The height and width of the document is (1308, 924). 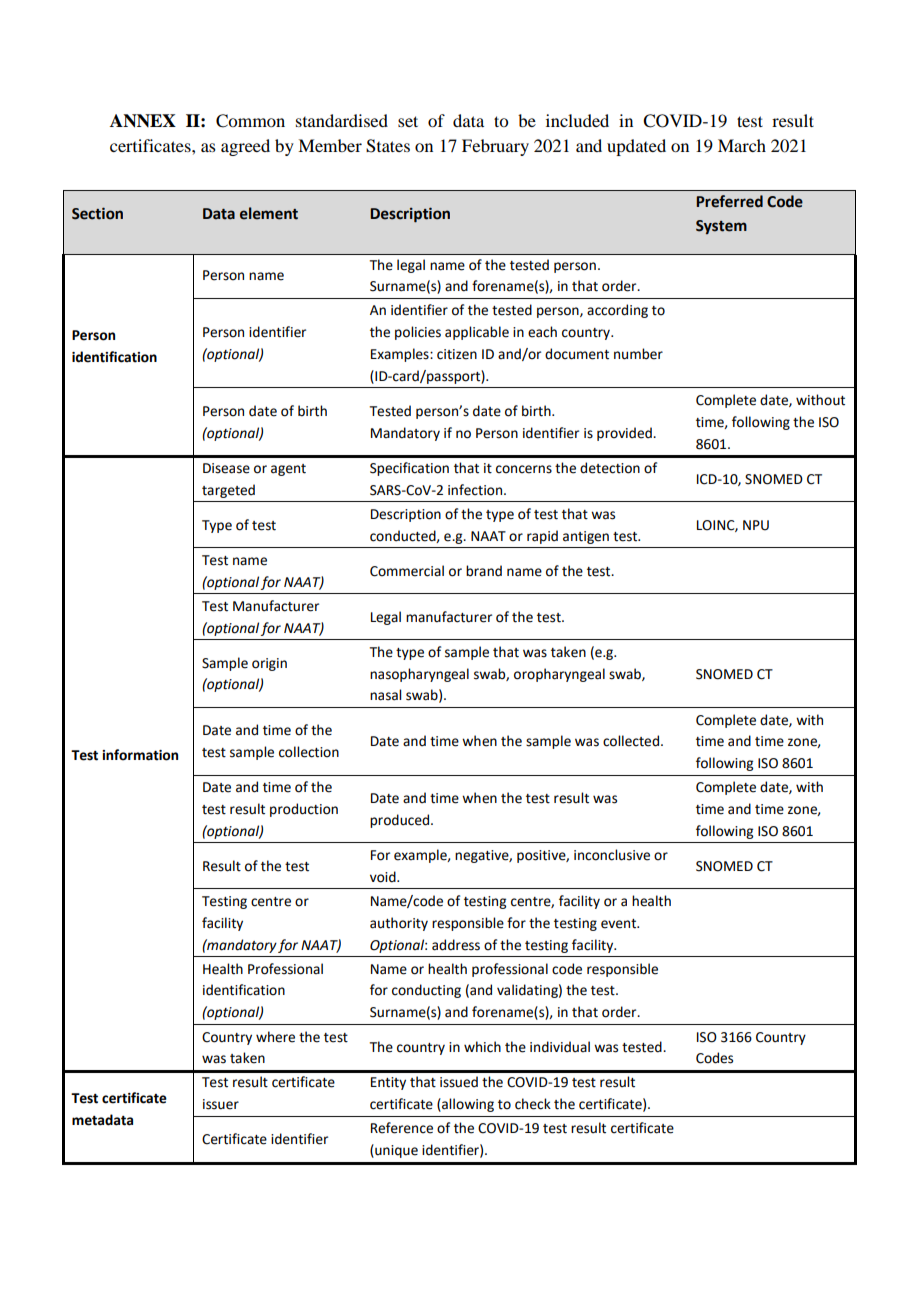 I want to click on issuer, so click(x=221, y=1104).
